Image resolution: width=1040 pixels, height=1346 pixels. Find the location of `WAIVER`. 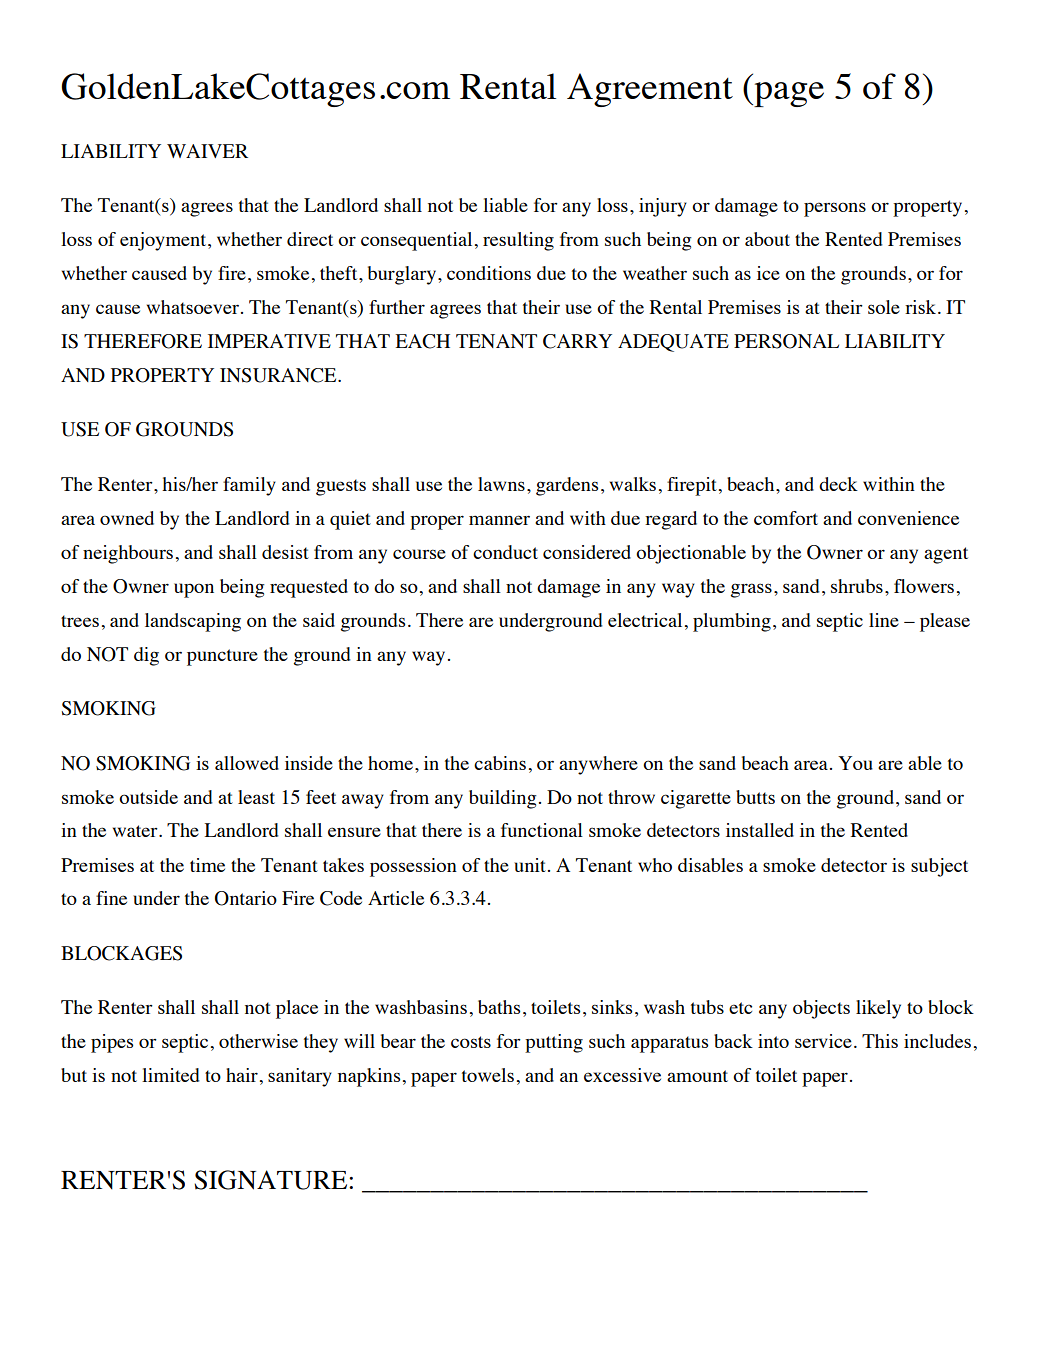

WAIVER is located at coordinates (207, 151).
